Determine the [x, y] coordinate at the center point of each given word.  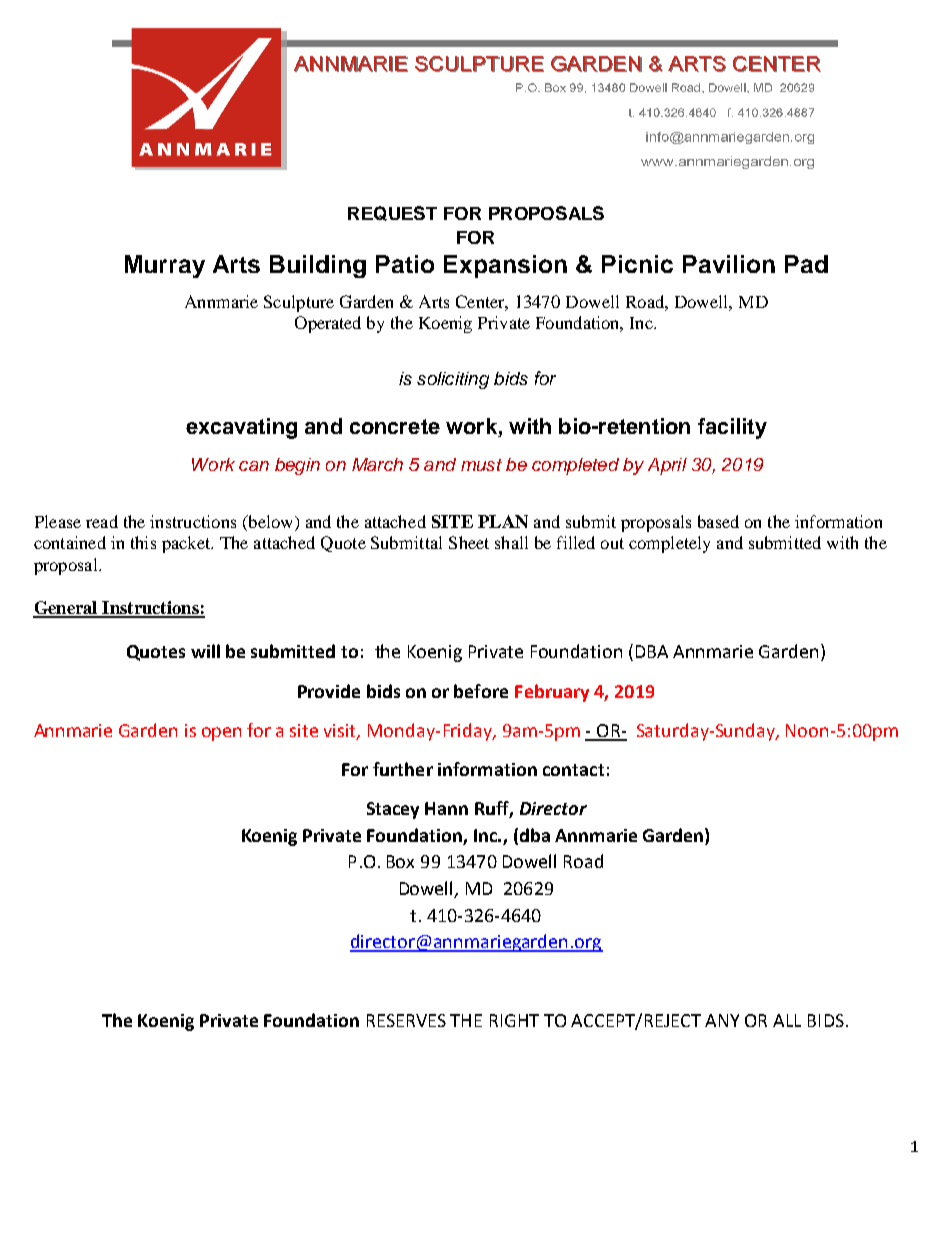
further [403, 769]
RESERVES [406, 1020]
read [102, 521]
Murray [165, 266]
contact [573, 770]
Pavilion [729, 264]
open [221, 734]
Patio [405, 264]
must [481, 465]
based [718, 521]
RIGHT [514, 1020]
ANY [722, 1020]
